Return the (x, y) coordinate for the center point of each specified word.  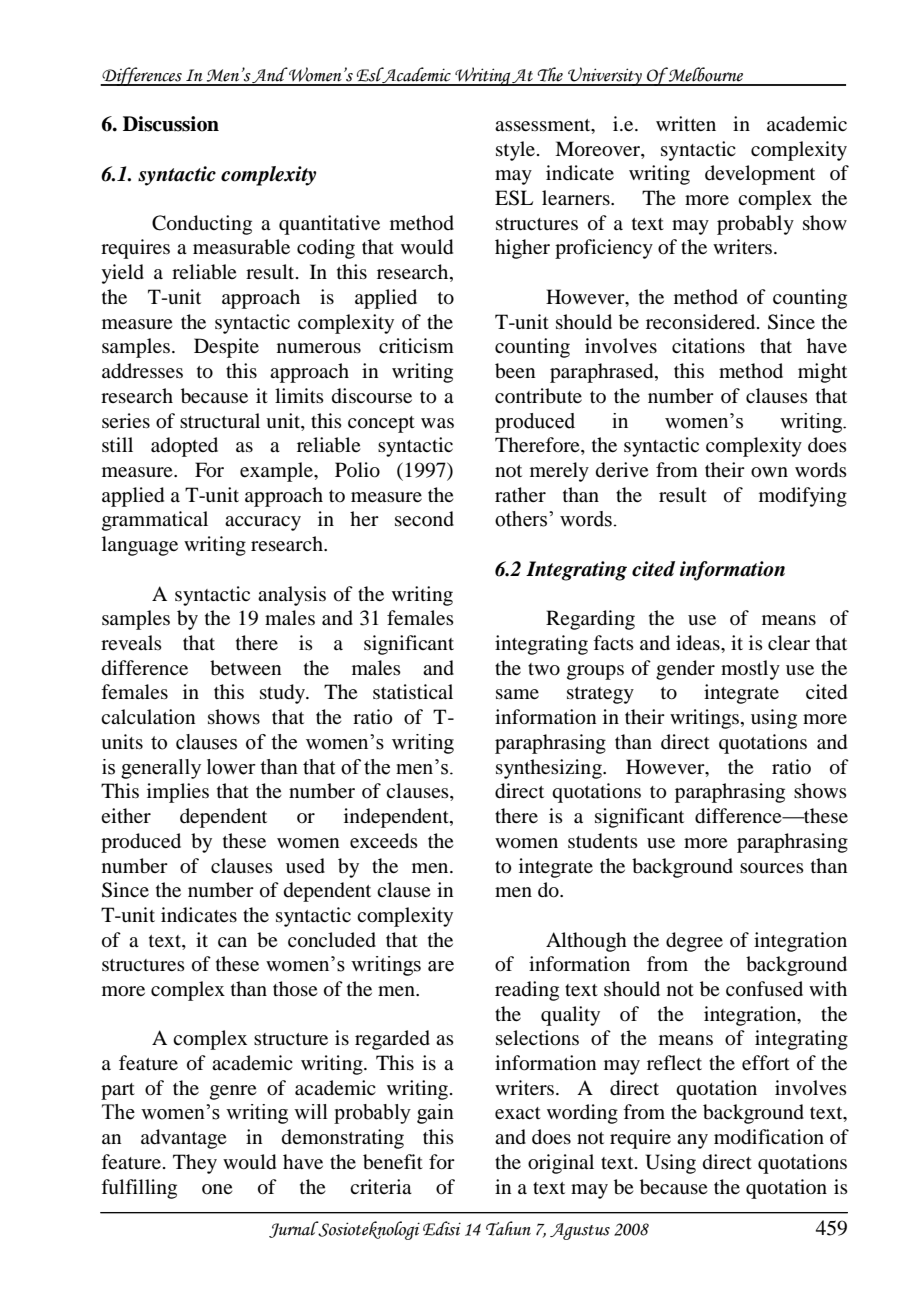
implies (178, 793)
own (769, 472)
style (515, 151)
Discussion (171, 124)
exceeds (384, 841)
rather (520, 494)
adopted (184, 447)
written (686, 123)
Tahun (508, 1228)
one (217, 1189)
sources (772, 868)
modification (769, 1137)
